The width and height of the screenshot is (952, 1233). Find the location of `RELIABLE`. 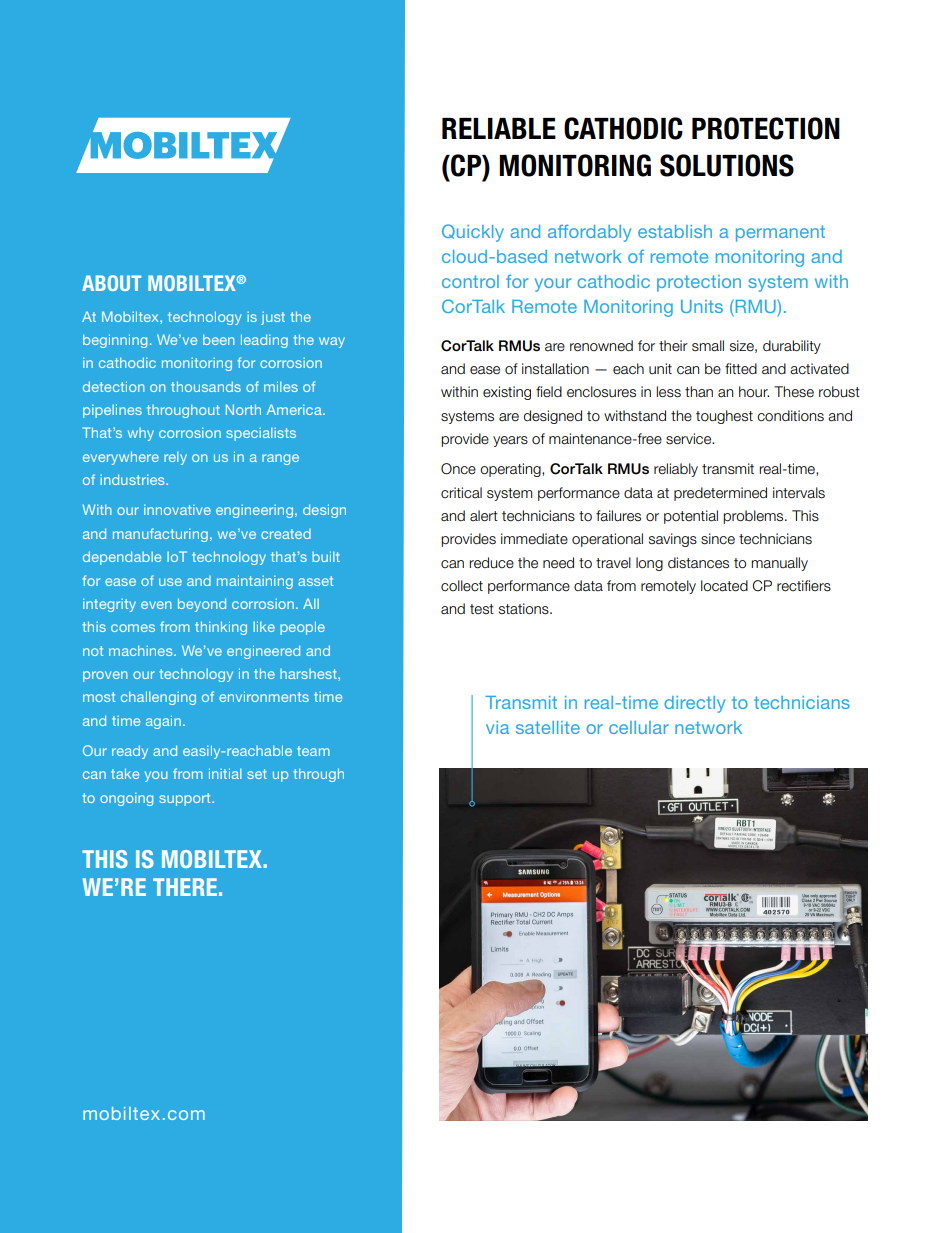

RELIABLE is located at coordinates (499, 128).
